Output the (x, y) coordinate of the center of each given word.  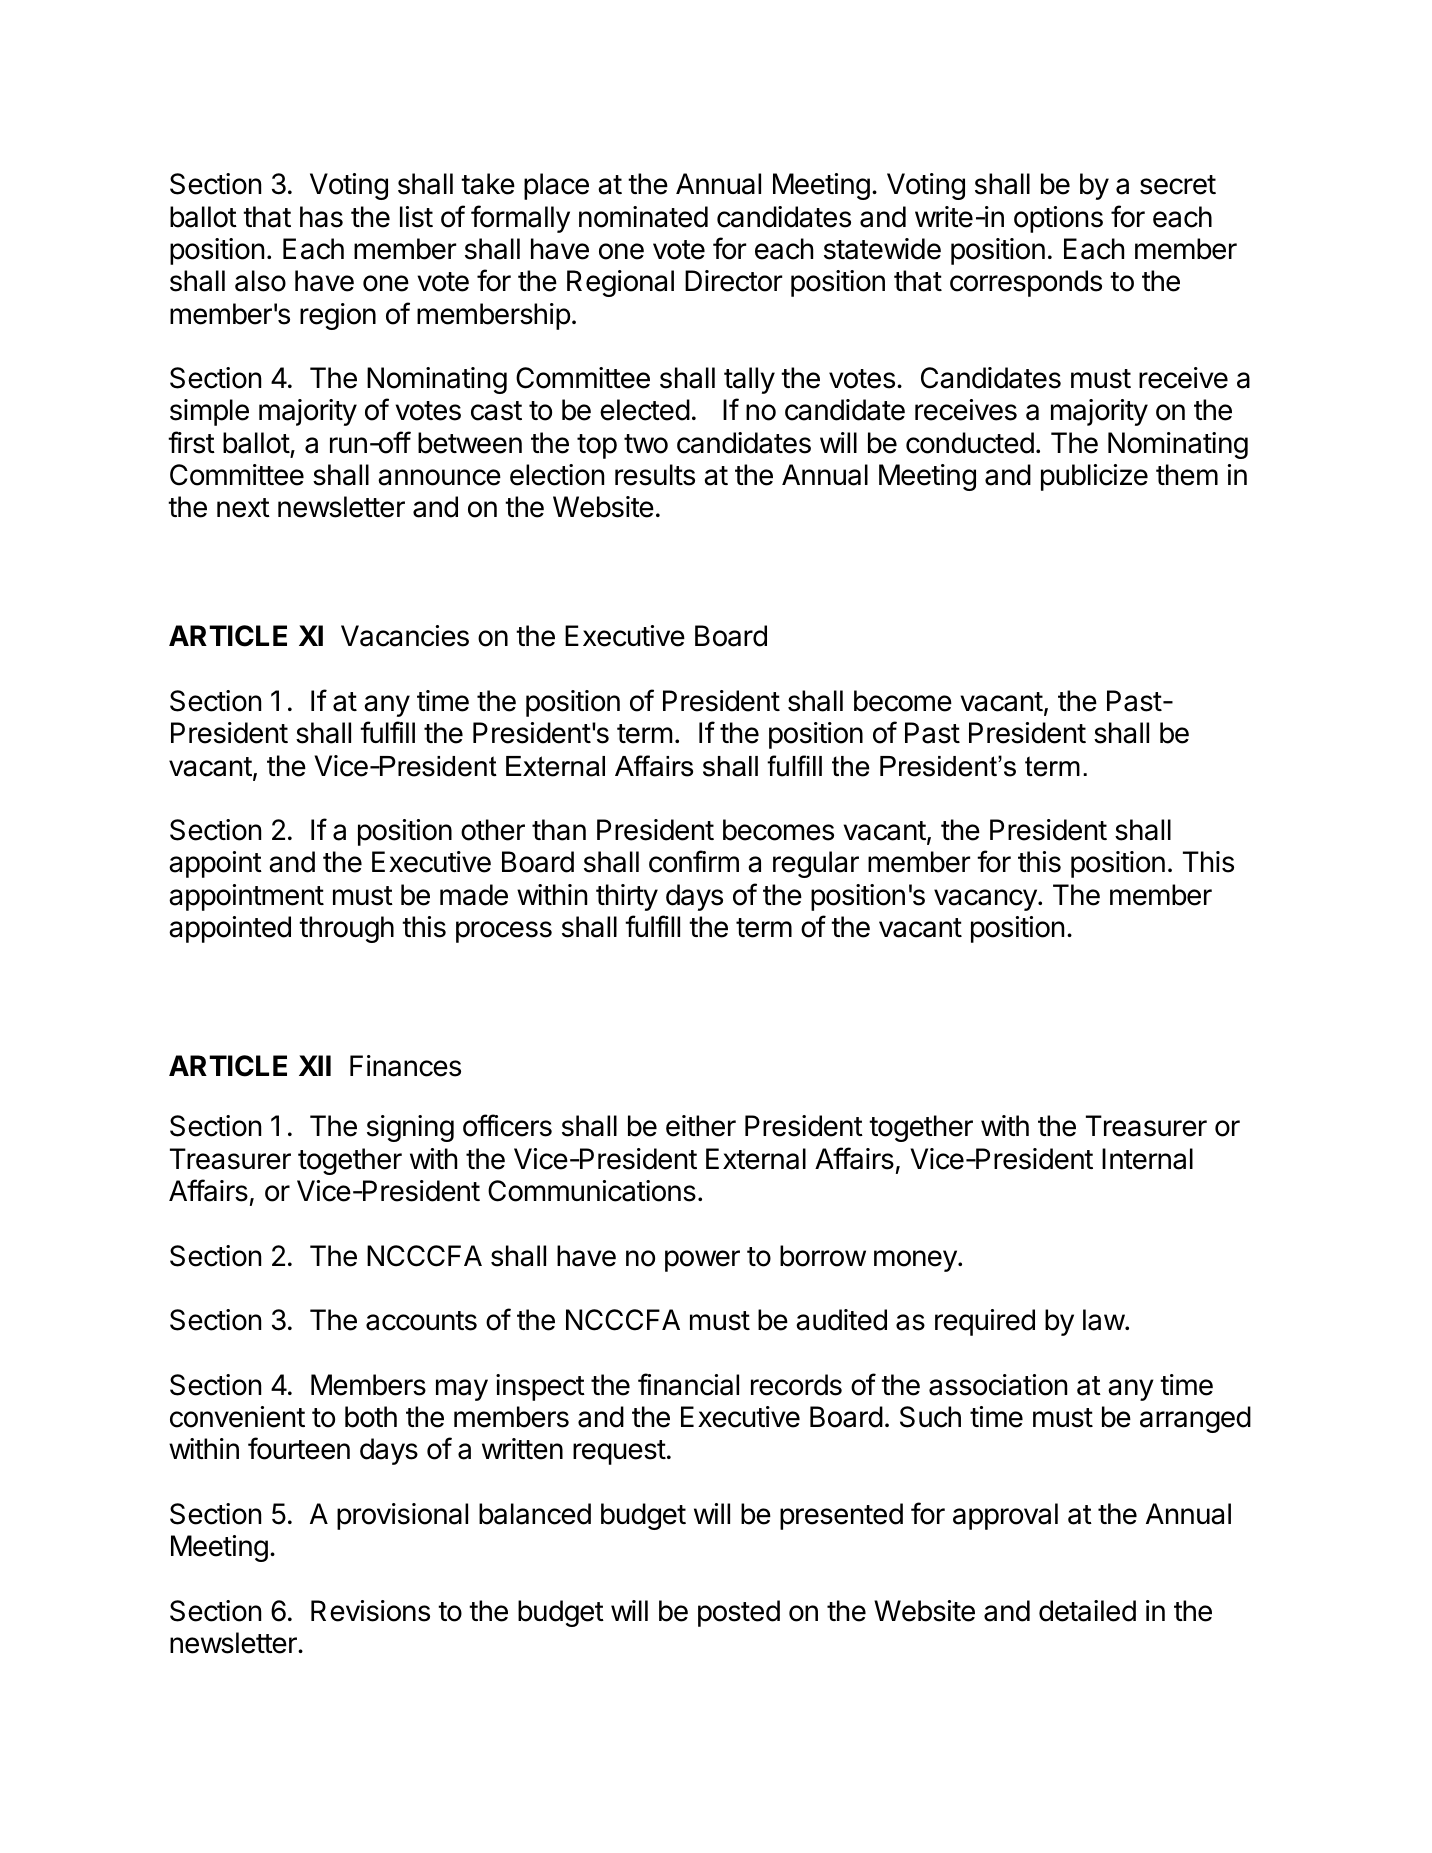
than (559, 830)
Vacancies (405, 636)
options (1058, 219)
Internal (1147, 1159)
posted (739, 1613)
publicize (1094, 477)
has (321, 217)
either (701, 1126)
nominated (643, 217)
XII (315, 1065)
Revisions (370, 1611)
